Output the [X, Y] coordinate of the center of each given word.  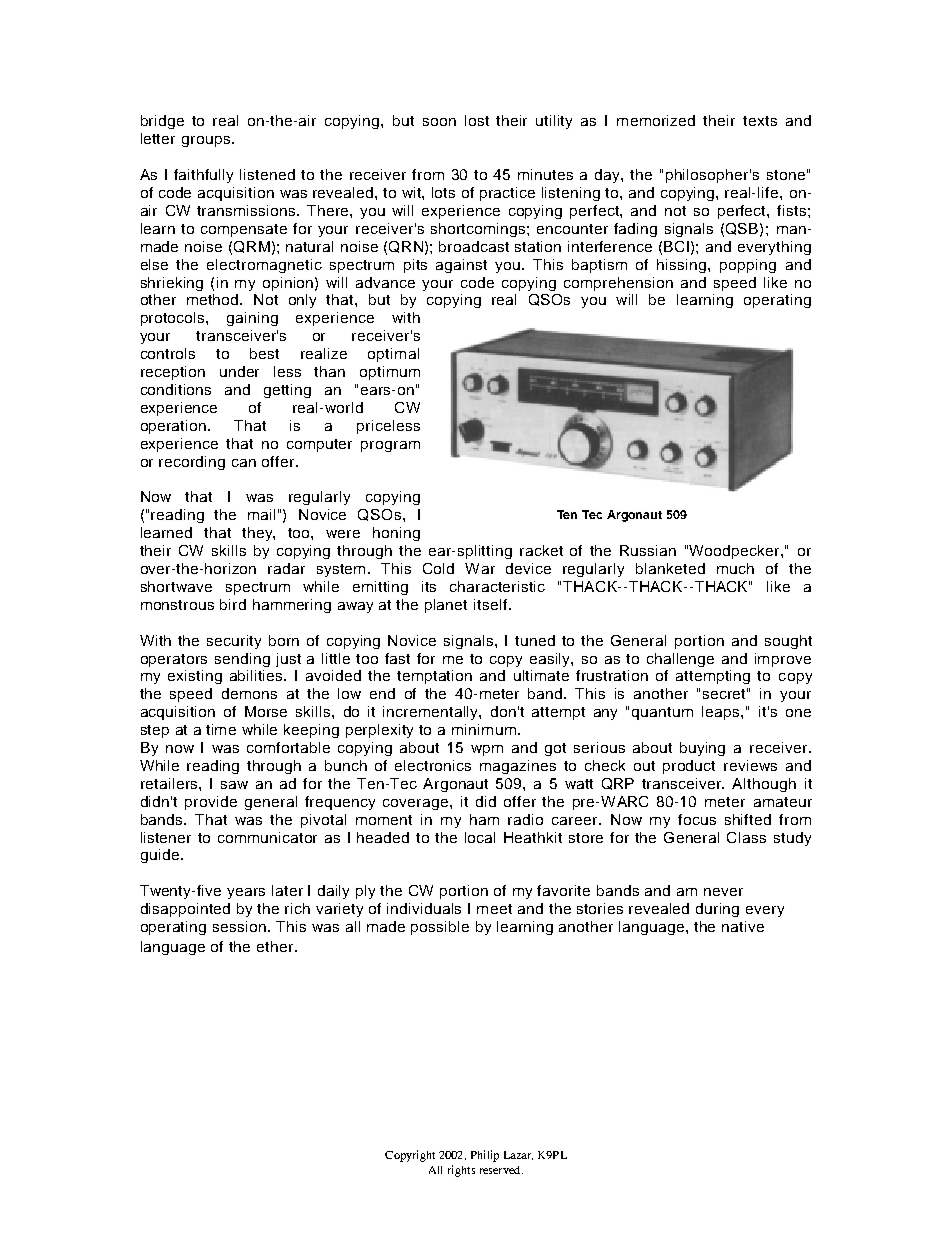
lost [477, 120]
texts [760, 121]
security [234, 642]
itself [492, 604]
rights [461, 1171]
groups [206, 141]
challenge [680, 660]
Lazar [518, 1155]
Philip [485, 1156]
